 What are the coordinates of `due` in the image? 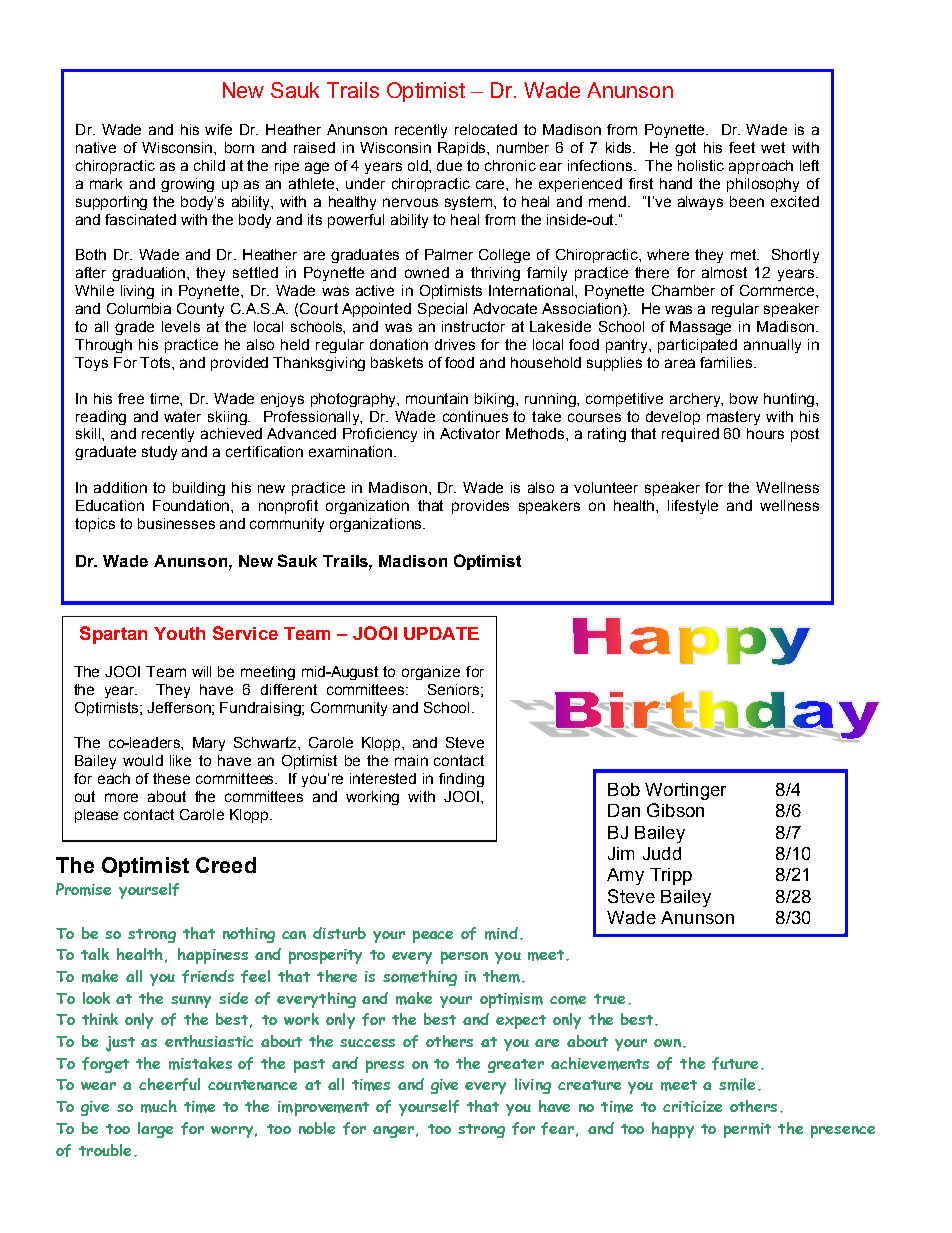 It's located at (449, 165).
